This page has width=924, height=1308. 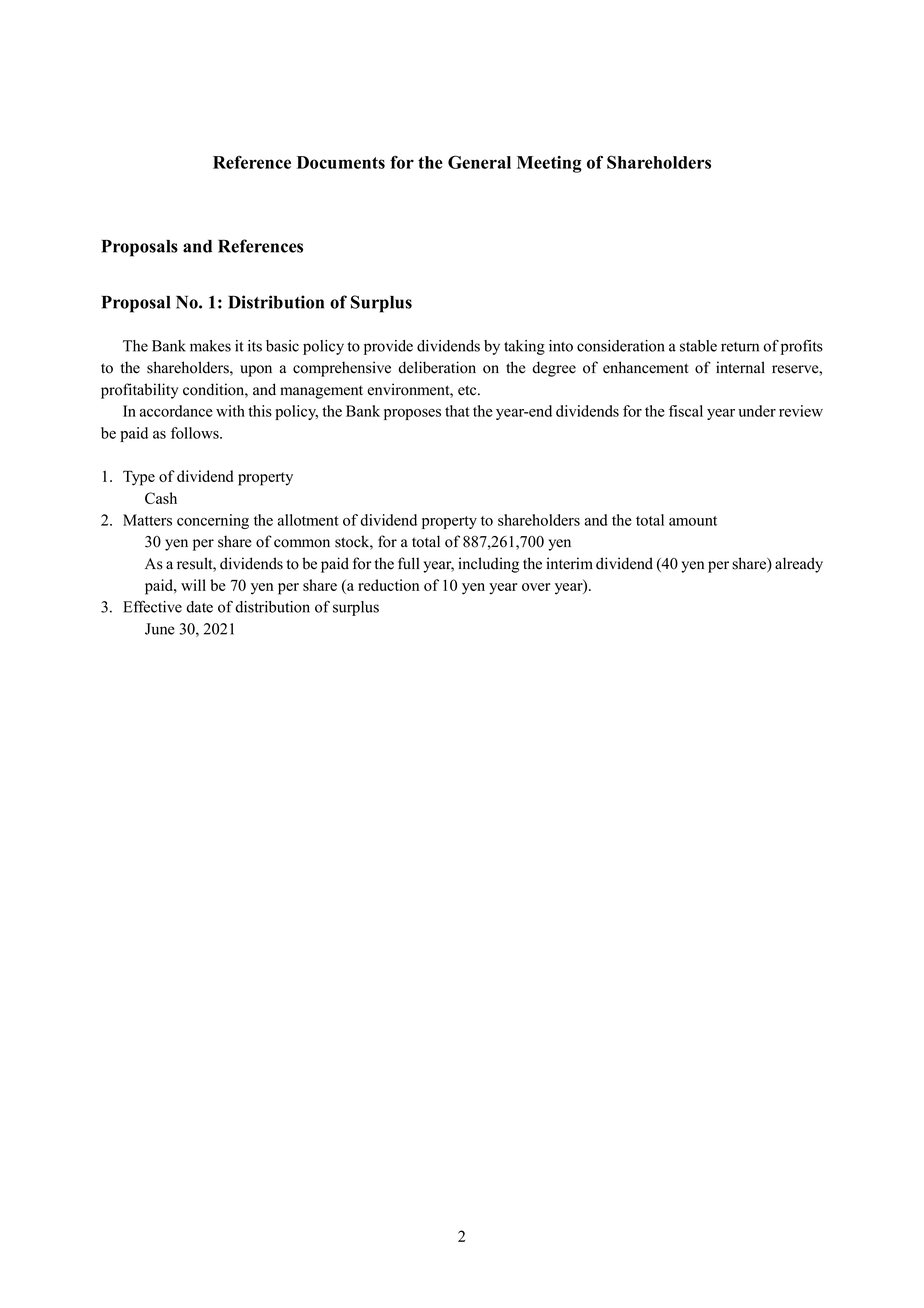 I want to click on already, so click(x=799, y=565).
